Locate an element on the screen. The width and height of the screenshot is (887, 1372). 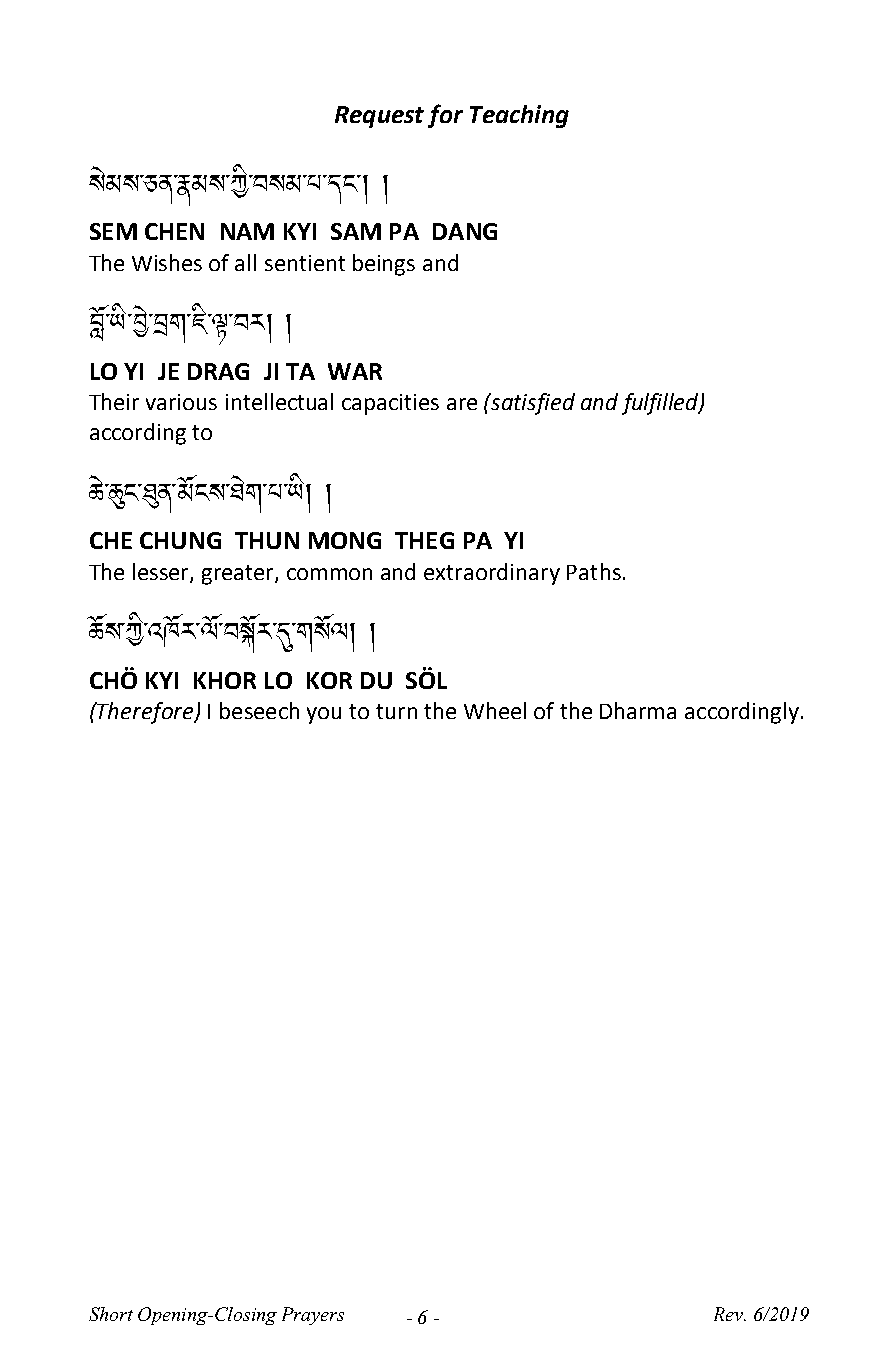
Request is located at coordinates (379, 117).
